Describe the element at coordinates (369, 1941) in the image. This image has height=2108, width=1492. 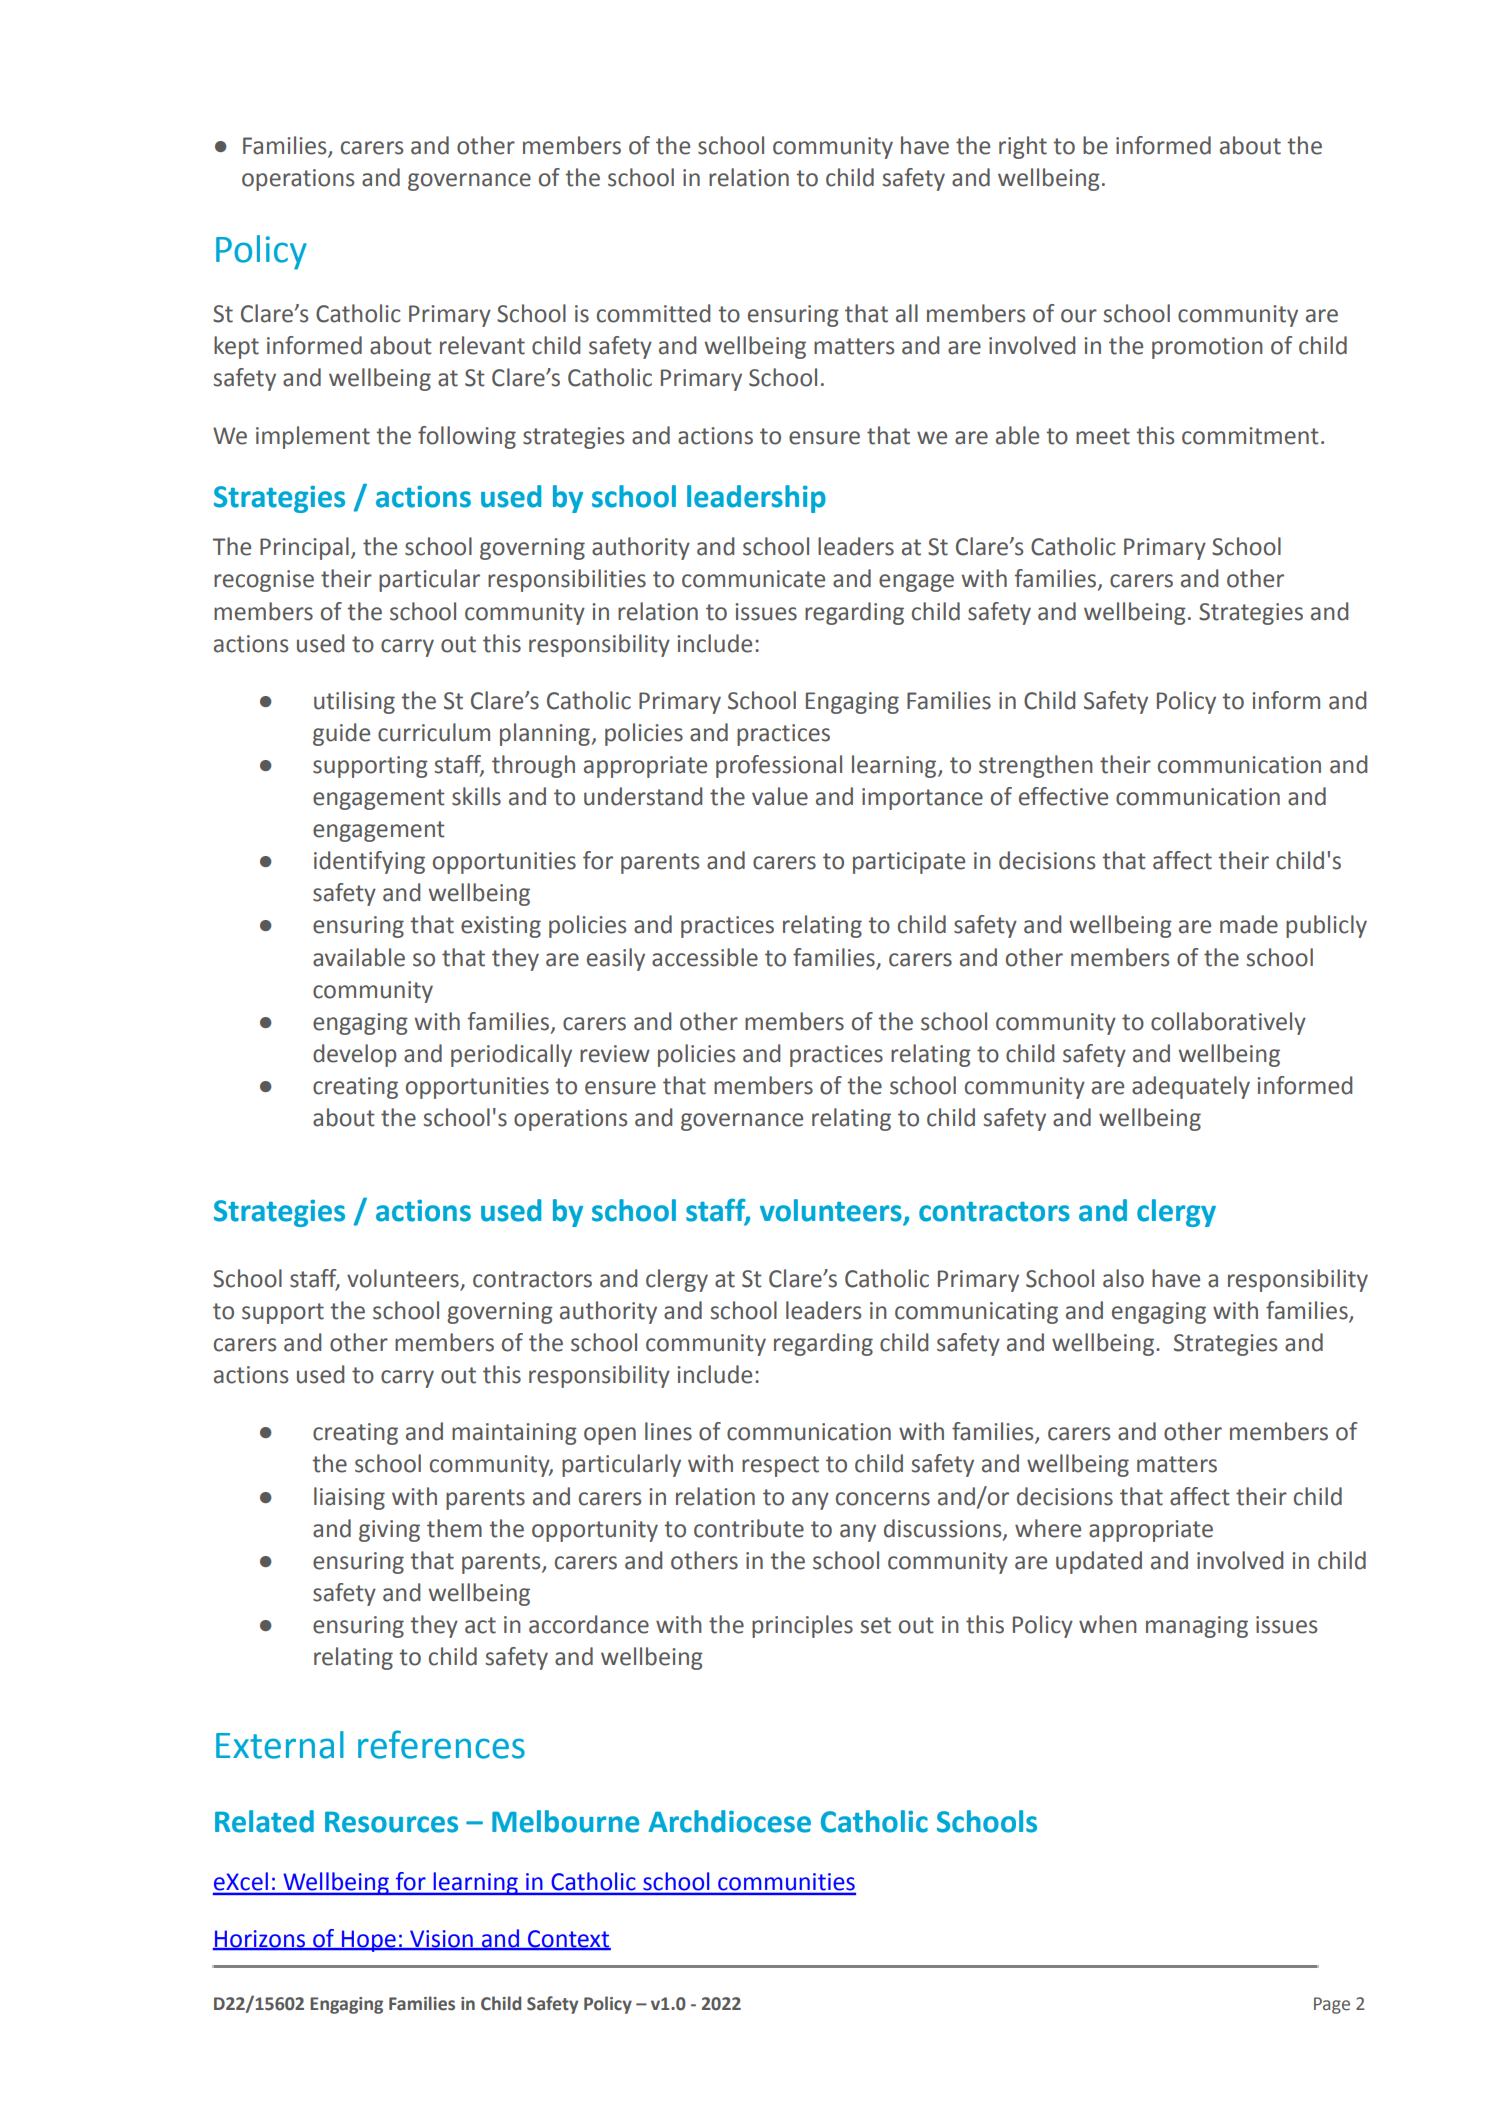
I see `Hope` at that location.
